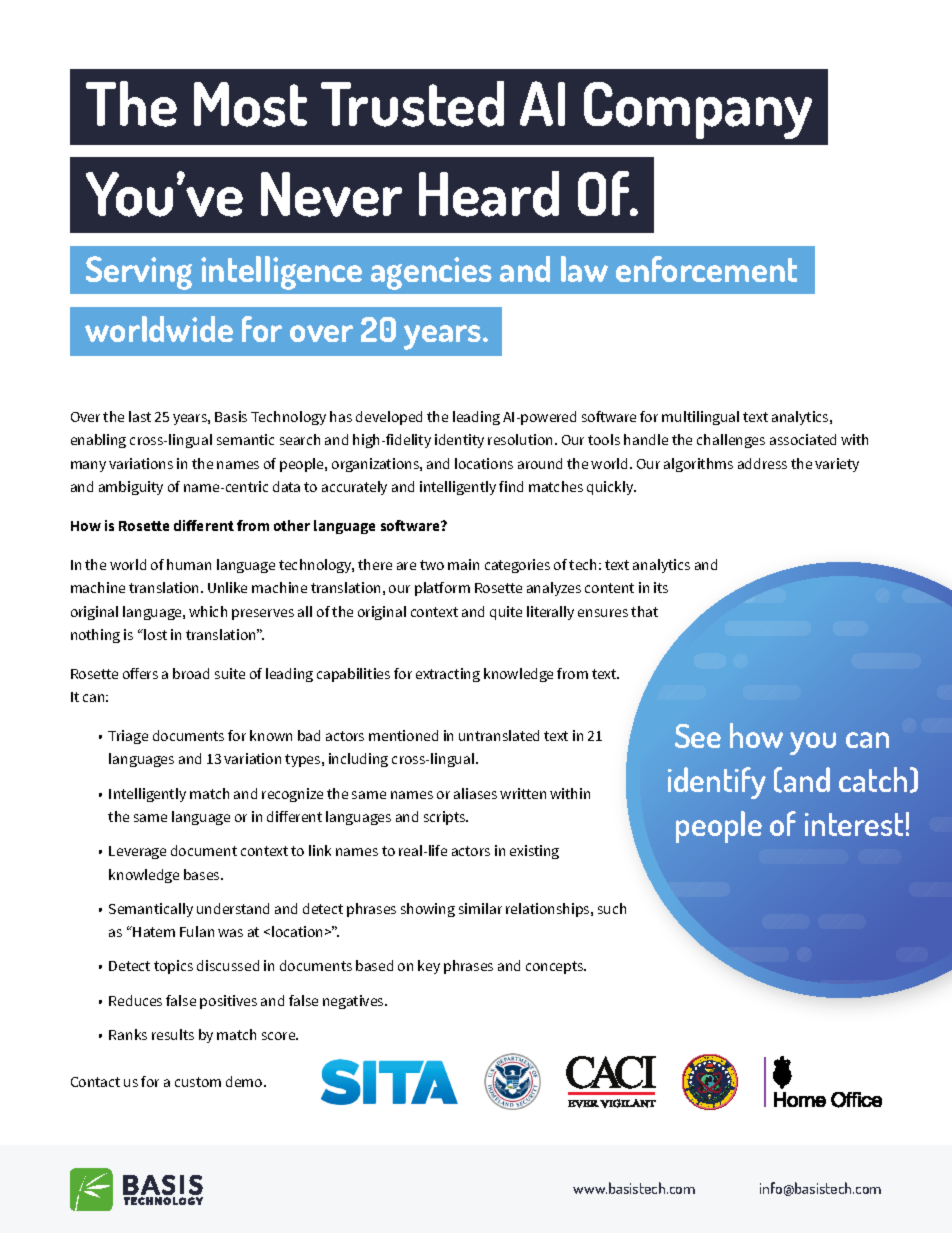  Describe the element at coordinates (412, 104) in the image. I see `Trusted` at that location.
